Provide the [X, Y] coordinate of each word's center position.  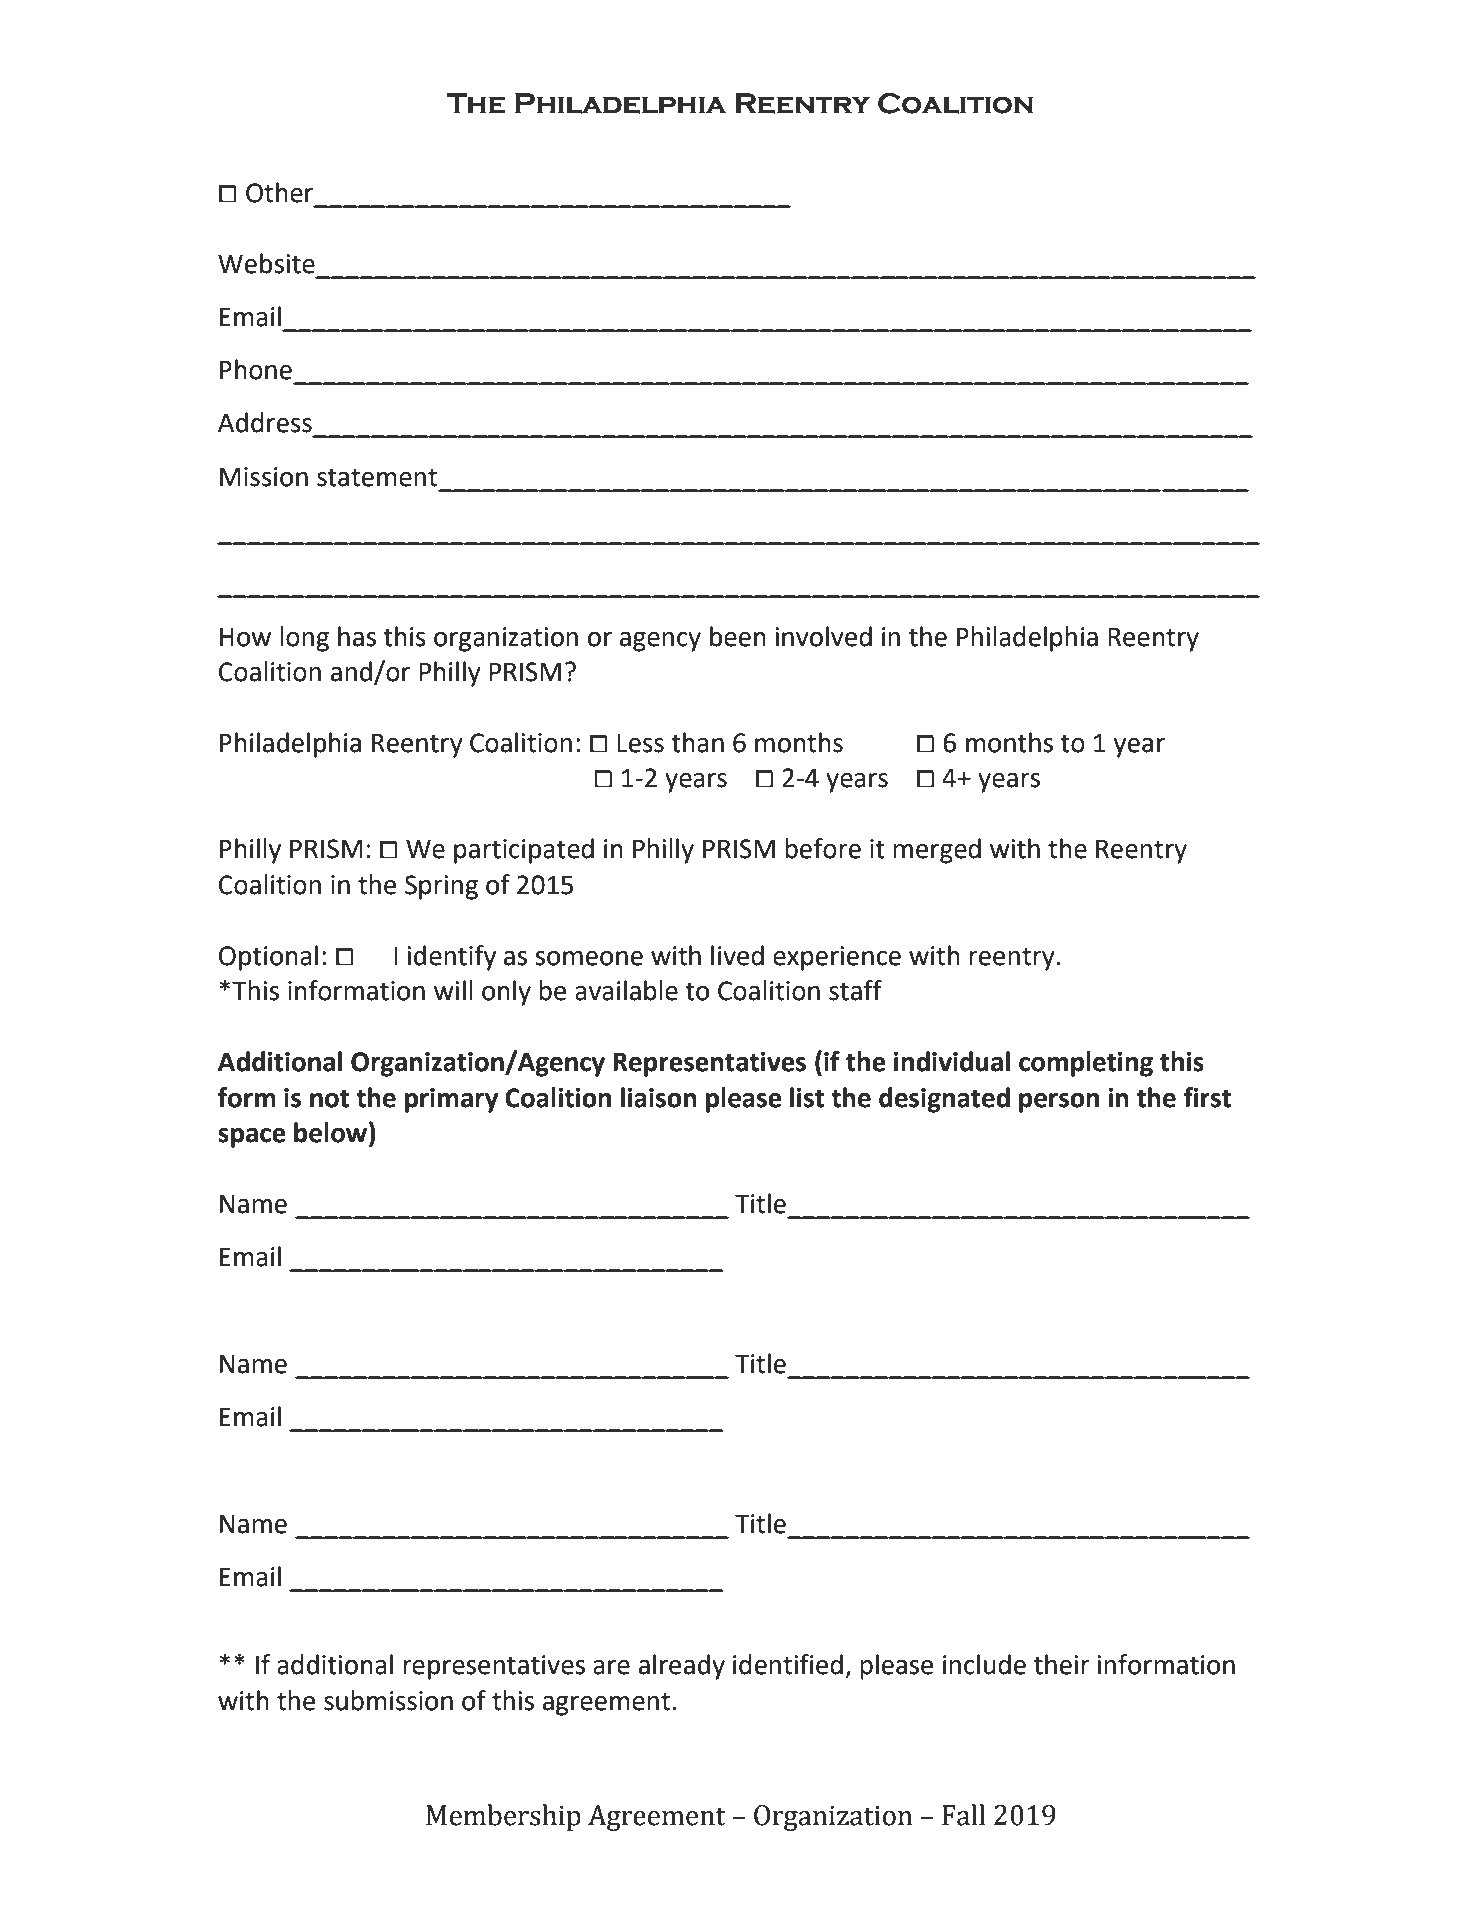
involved [823, 636]
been [738, 636]
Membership [503, 1817]
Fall [963, 1815]
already [682, 1667]
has [357, 636]
